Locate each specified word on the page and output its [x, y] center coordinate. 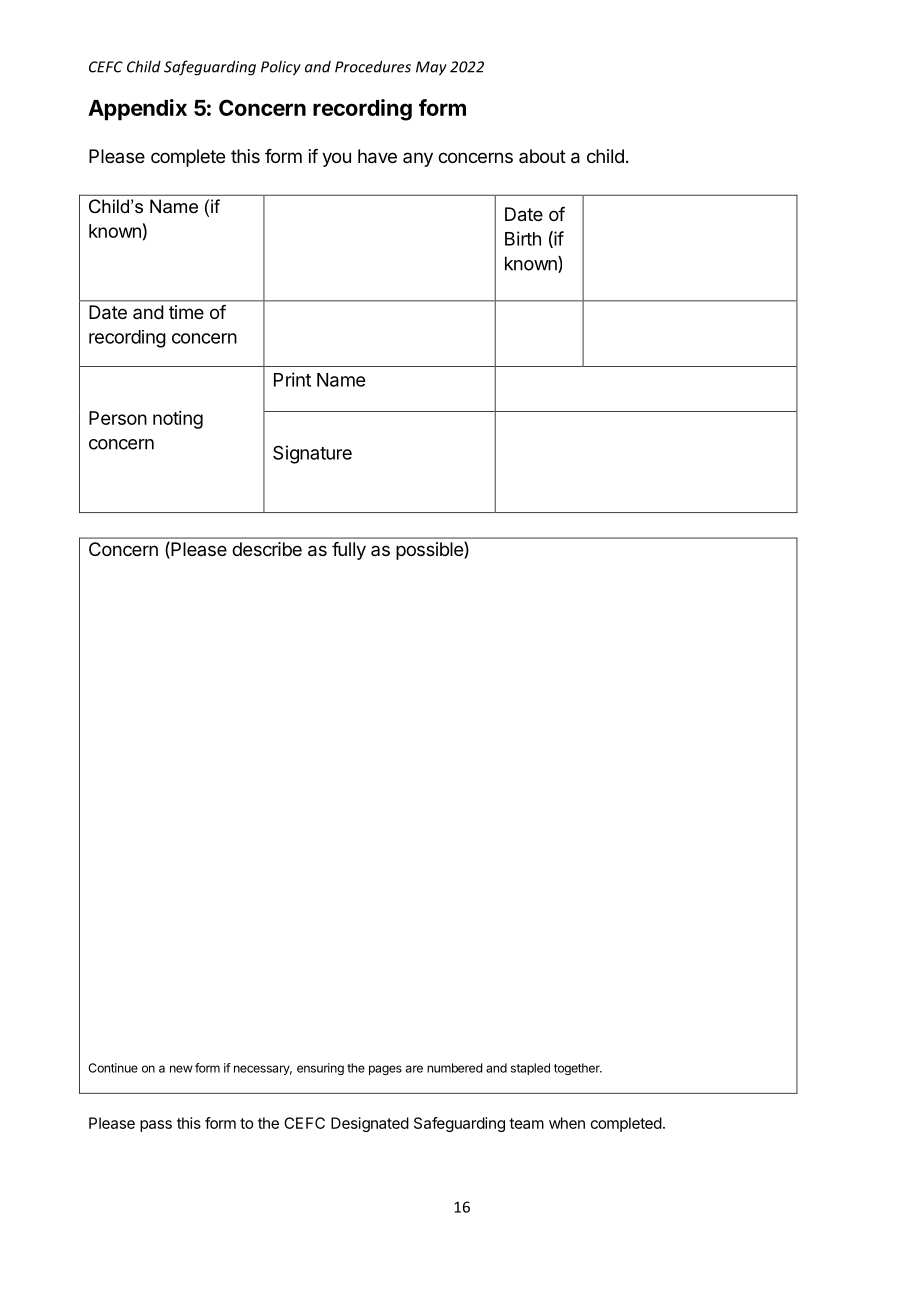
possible [430, 550]
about [542, 156]
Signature [312, 454]
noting [178, 420]
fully [349, 551]
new [181, 1069]
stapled [530, 1069]
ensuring [320, 1069]
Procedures [373, 66]
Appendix [137, 110]
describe [267, 549]
